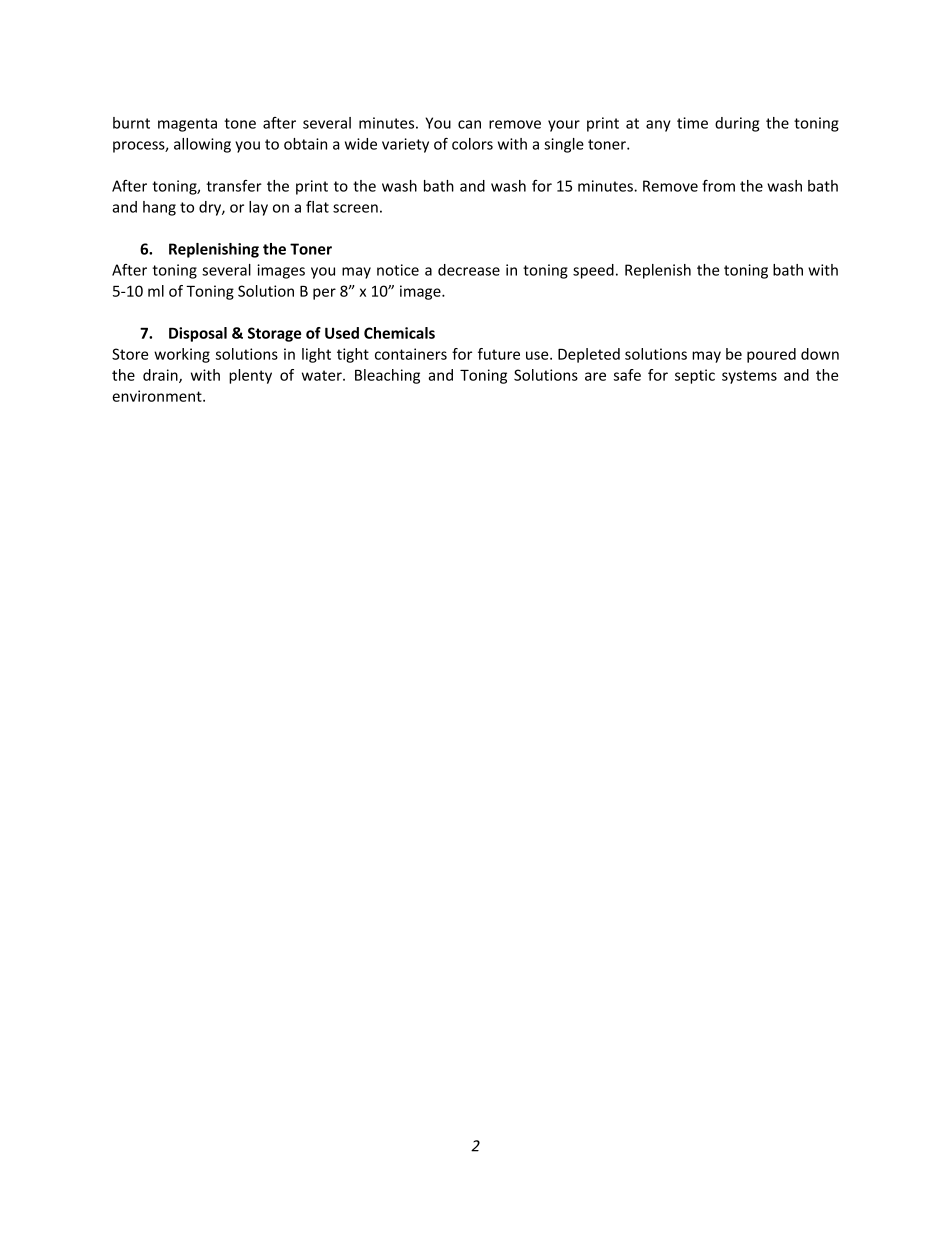 Image resolution: width=952 pixels, height=1233 pixels. Describe the element at coordinates (469, 124) in the screenshot. I see `can` at that location.
